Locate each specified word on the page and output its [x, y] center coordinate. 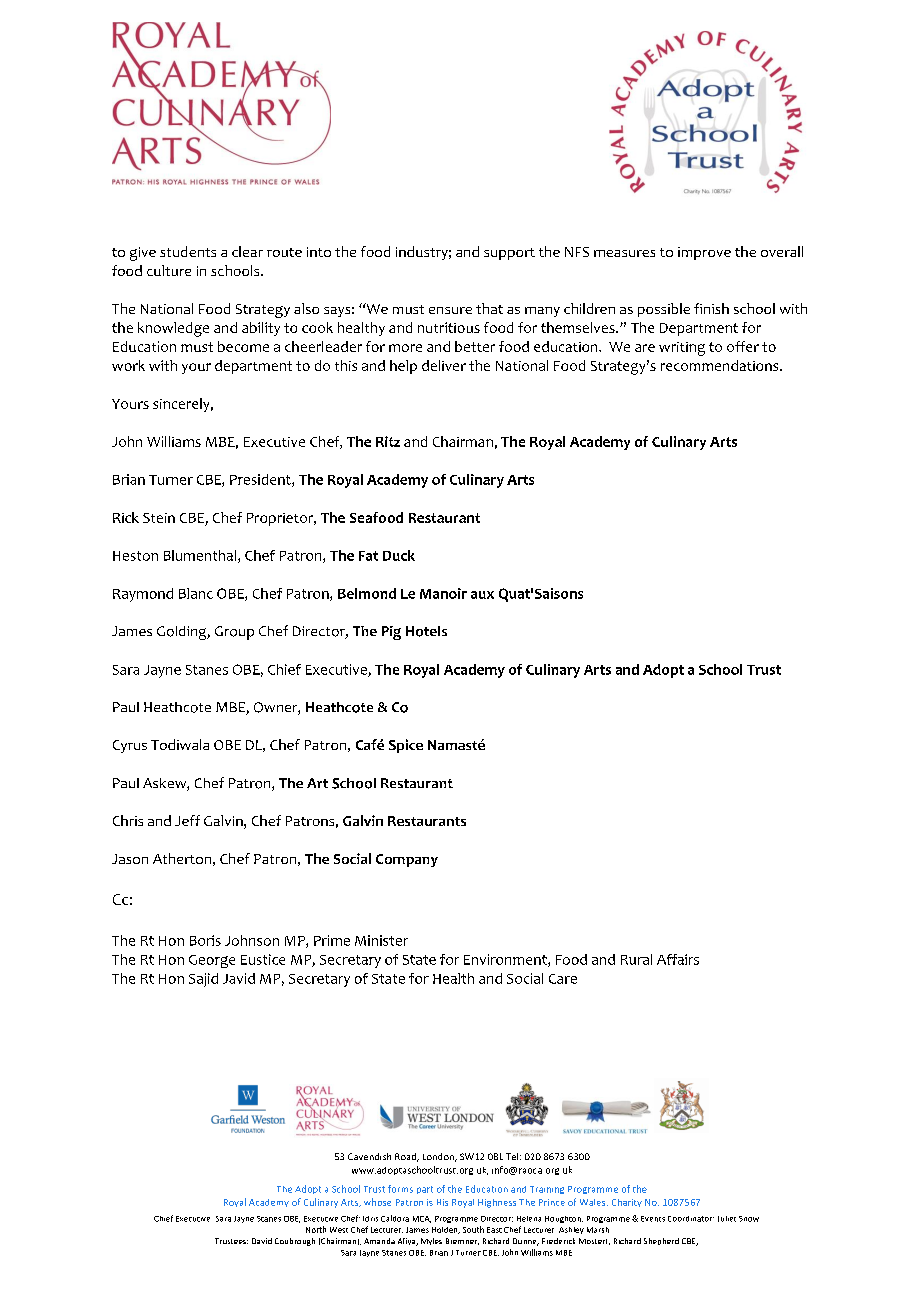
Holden [446, 1230]
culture [169, 270]
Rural [636, 959]
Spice [406, 746]
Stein [159, 518]
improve [704, 253]
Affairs [678, 959]
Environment [506, 960]
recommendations [721, 365]
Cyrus [130, 746]
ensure [450, 310]
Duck [399, 555]
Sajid [203, 980]
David [262, 1241]
